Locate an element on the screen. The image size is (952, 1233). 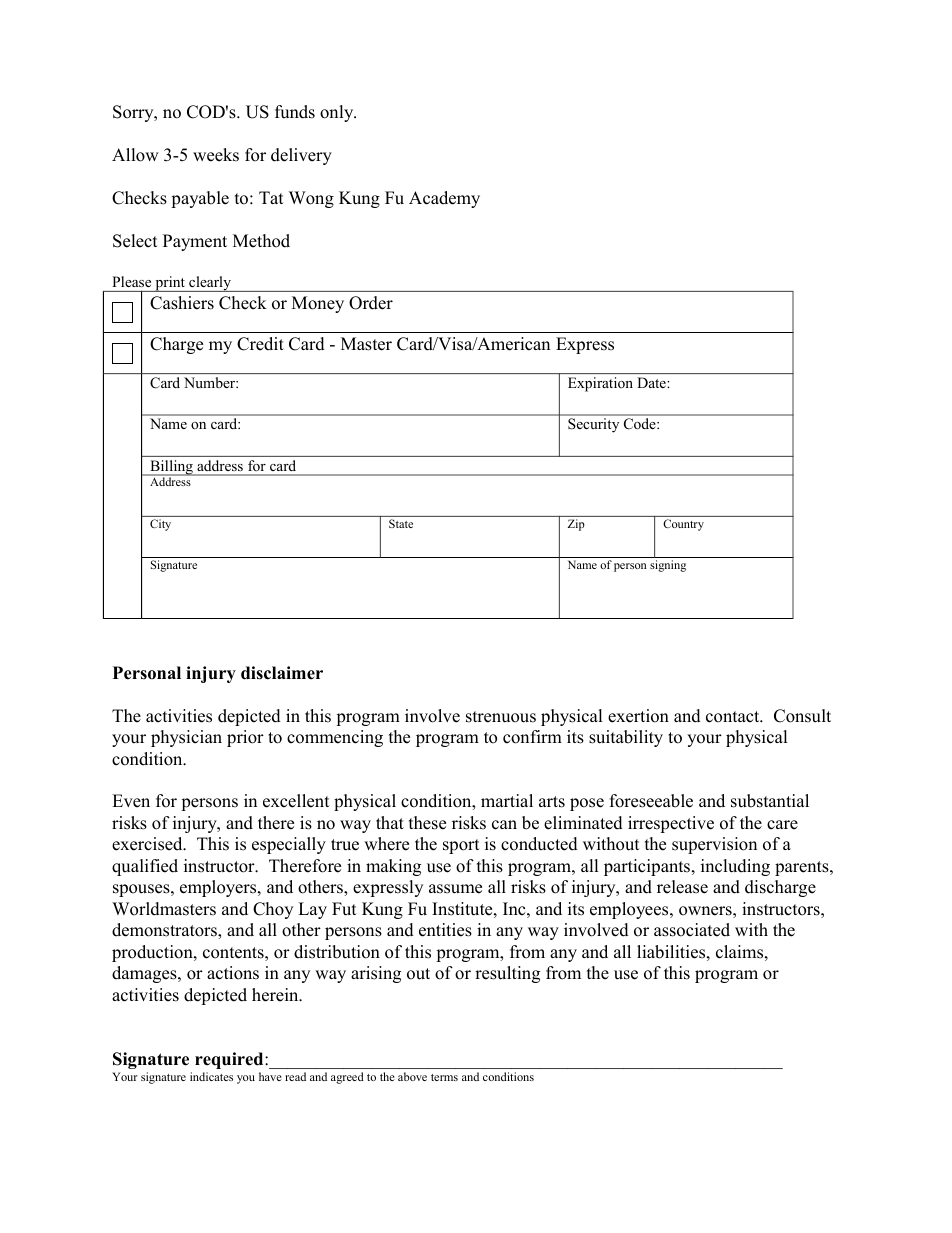
Date is located at coordinates (652, 382).
